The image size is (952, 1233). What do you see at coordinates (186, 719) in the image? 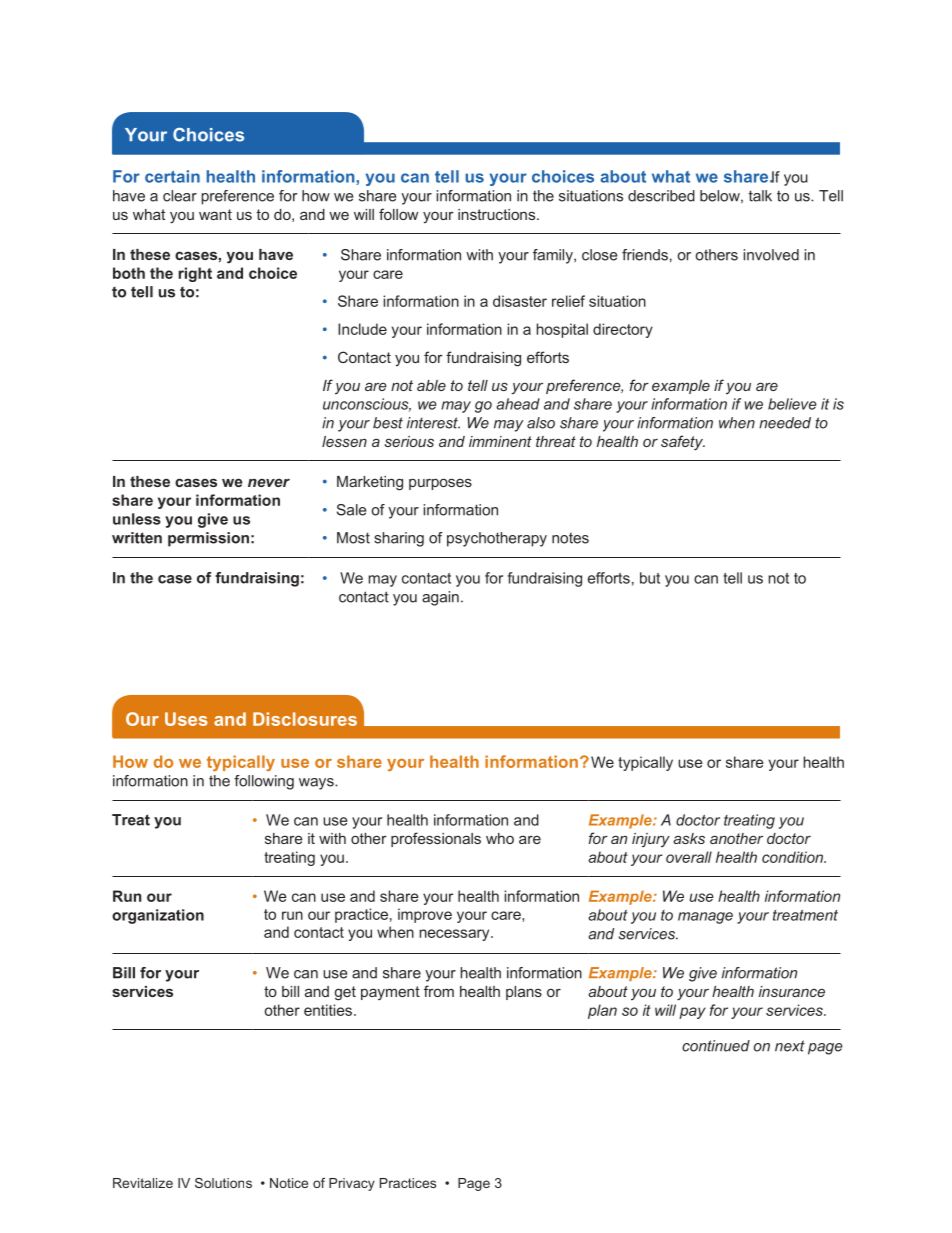
I see `Uses` at bounding box center [186, 719].
